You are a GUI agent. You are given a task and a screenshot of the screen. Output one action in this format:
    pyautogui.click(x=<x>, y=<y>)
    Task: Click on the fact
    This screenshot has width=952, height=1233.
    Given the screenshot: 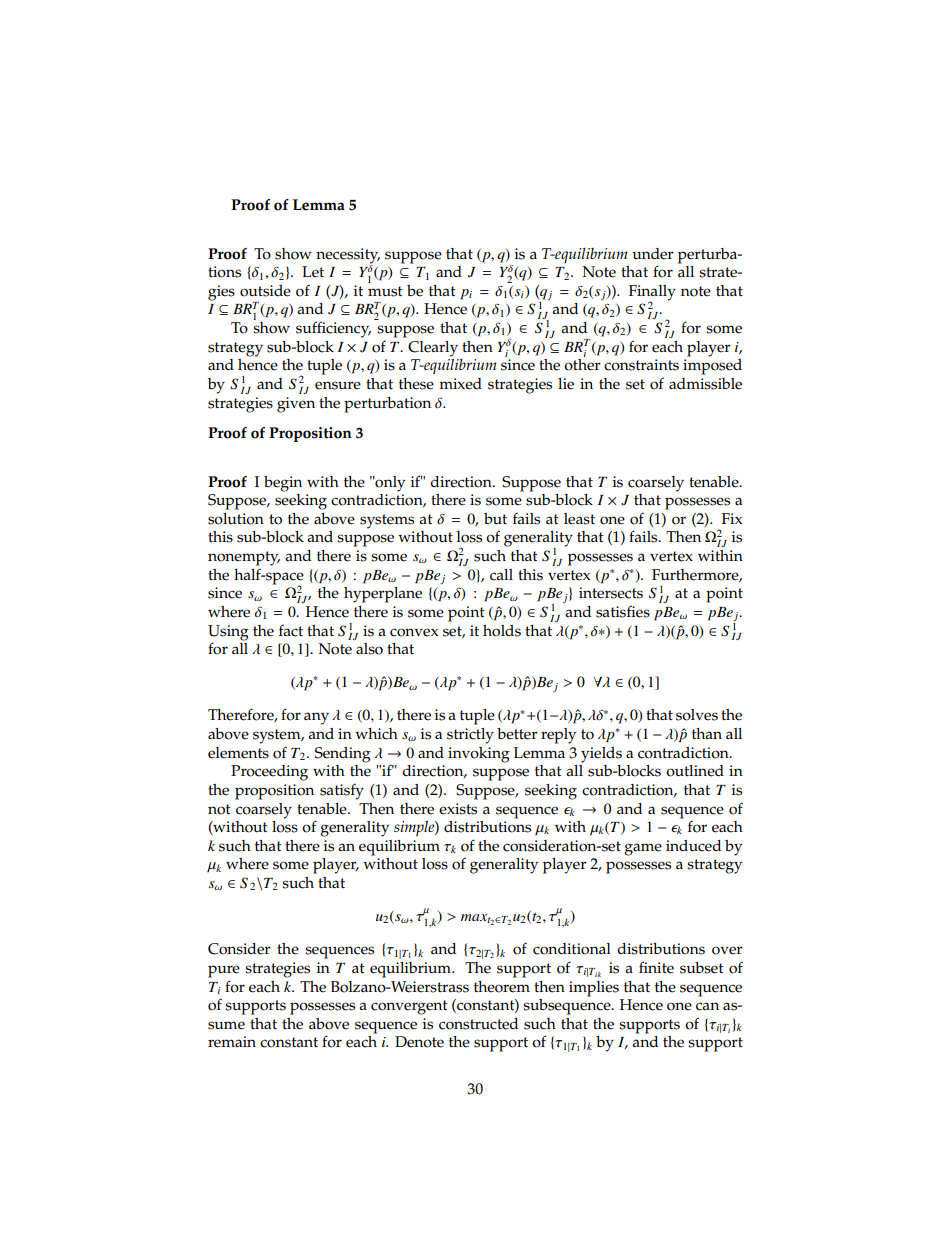 What is the action you would take?
    pyautogui.click(x=291, y=630)
